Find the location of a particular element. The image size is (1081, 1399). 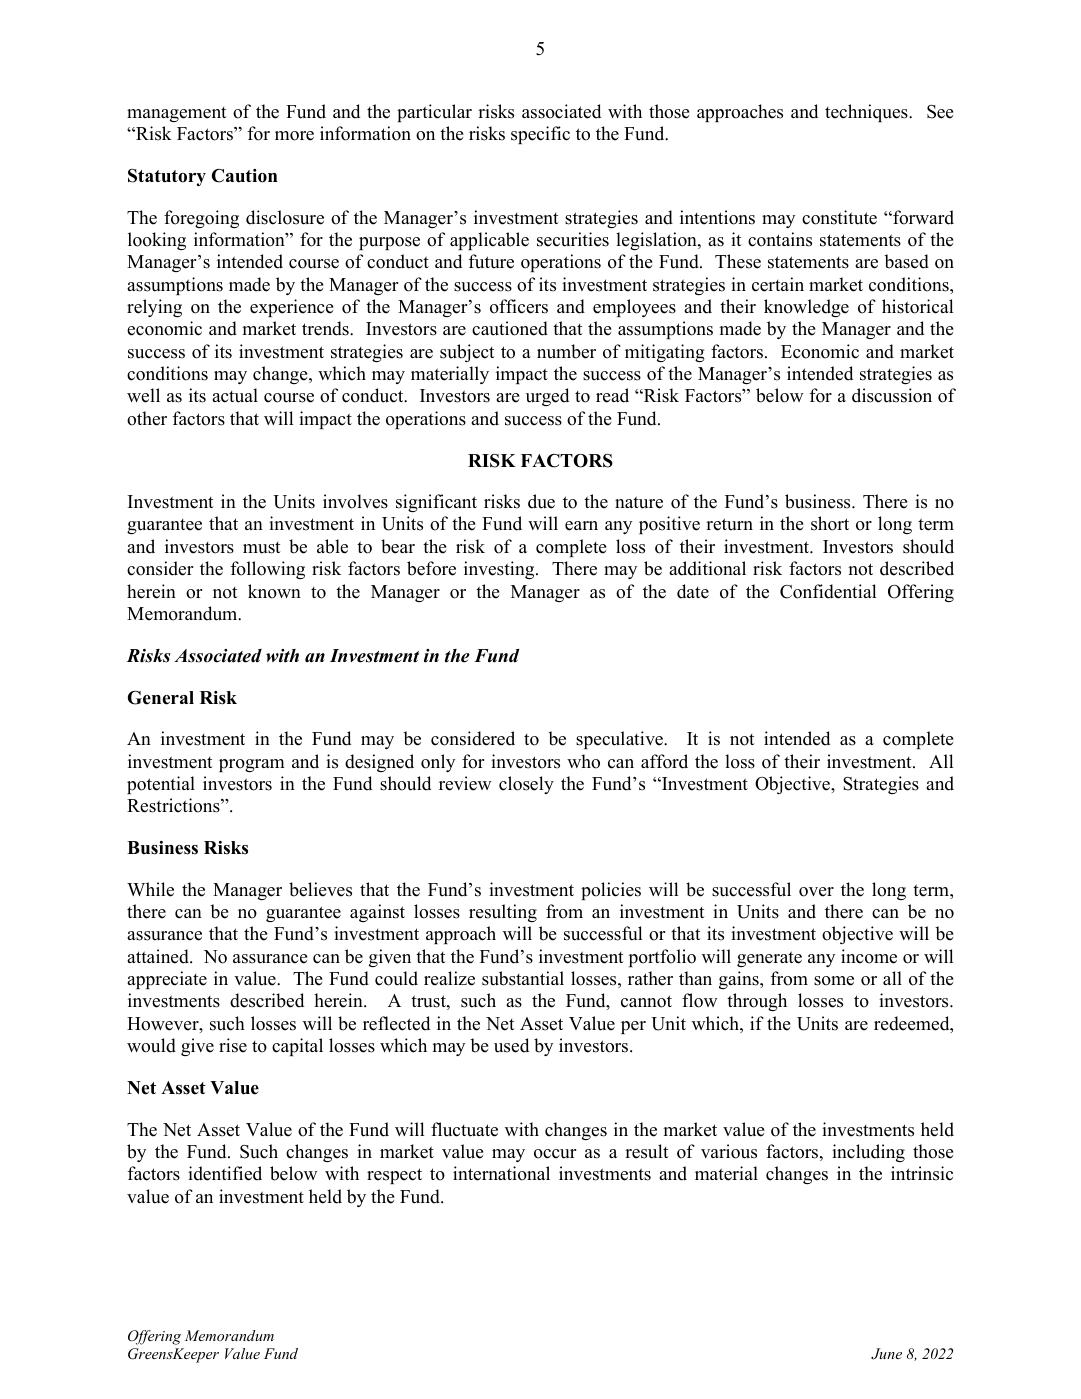

techniques is located at coordinates (867, 113).
